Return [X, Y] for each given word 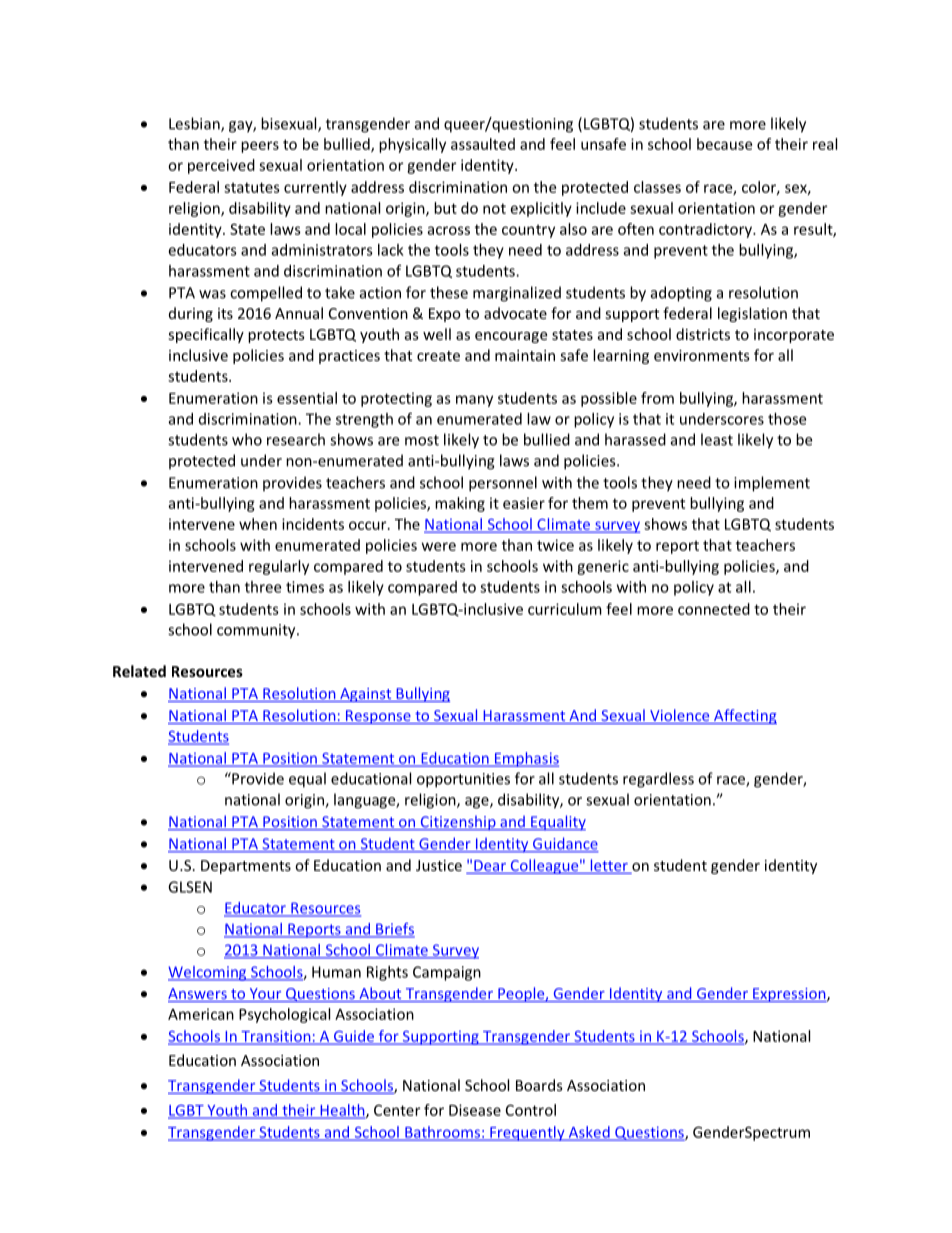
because [724, 144]
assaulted [483, 144]
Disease [475, 1110]
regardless [658, 780]
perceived [221, 166]
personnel [503, 484]
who [247, 439]
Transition [276, 1037]
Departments [246, 867]
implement [772, 484]
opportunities [463, 780]
